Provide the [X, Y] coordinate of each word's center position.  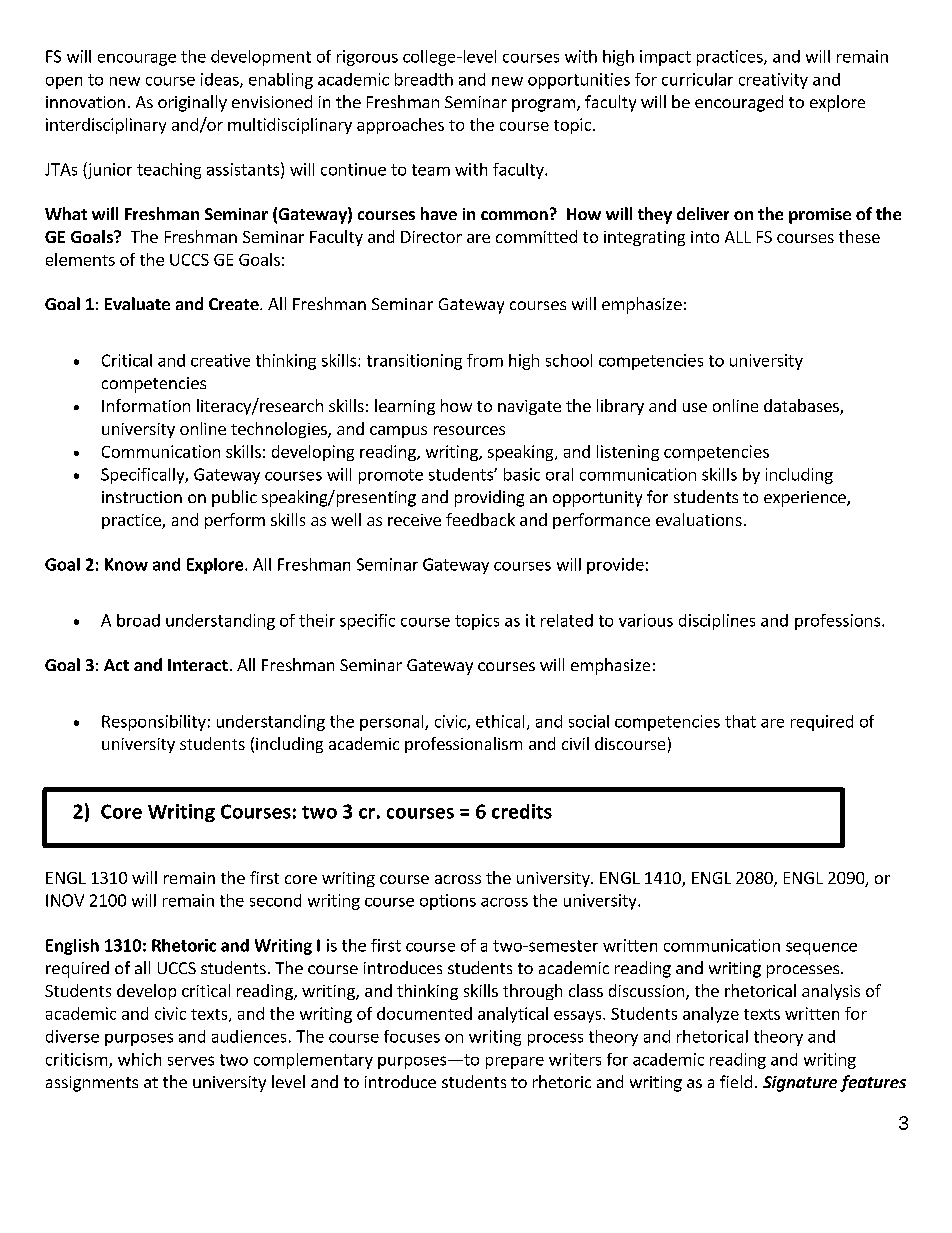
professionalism [463, 745]
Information [146, 405]
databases [802, 407]
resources [469, 430]
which [139, 1059]
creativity [773, 81]
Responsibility [154, 723]
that [740, 721]
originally [192, 103]
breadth [424, 79]
